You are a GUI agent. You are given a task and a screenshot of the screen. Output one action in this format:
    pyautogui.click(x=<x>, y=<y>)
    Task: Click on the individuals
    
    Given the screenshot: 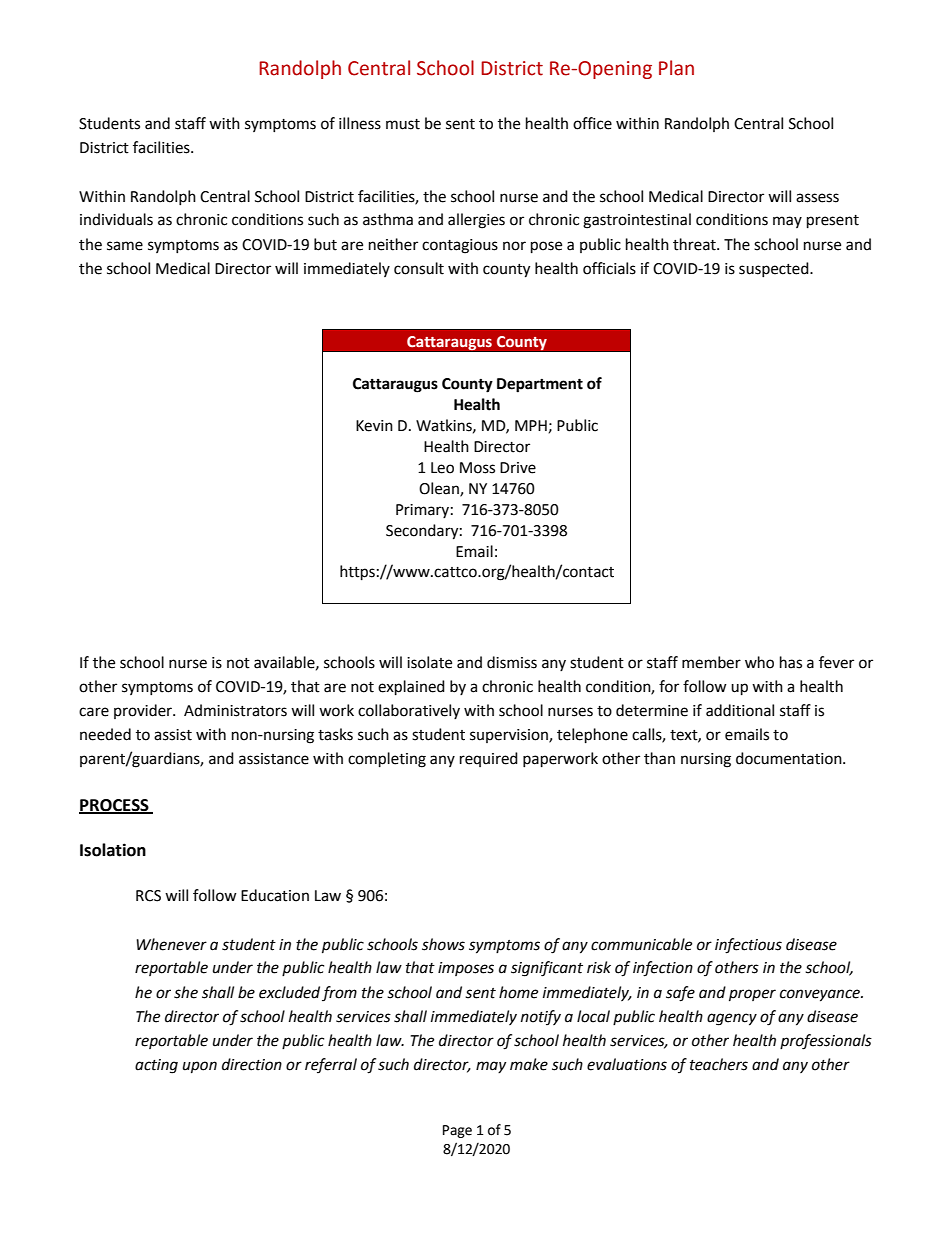 What is the action you would take?
    pyautogui.click(x=116, y=219)
